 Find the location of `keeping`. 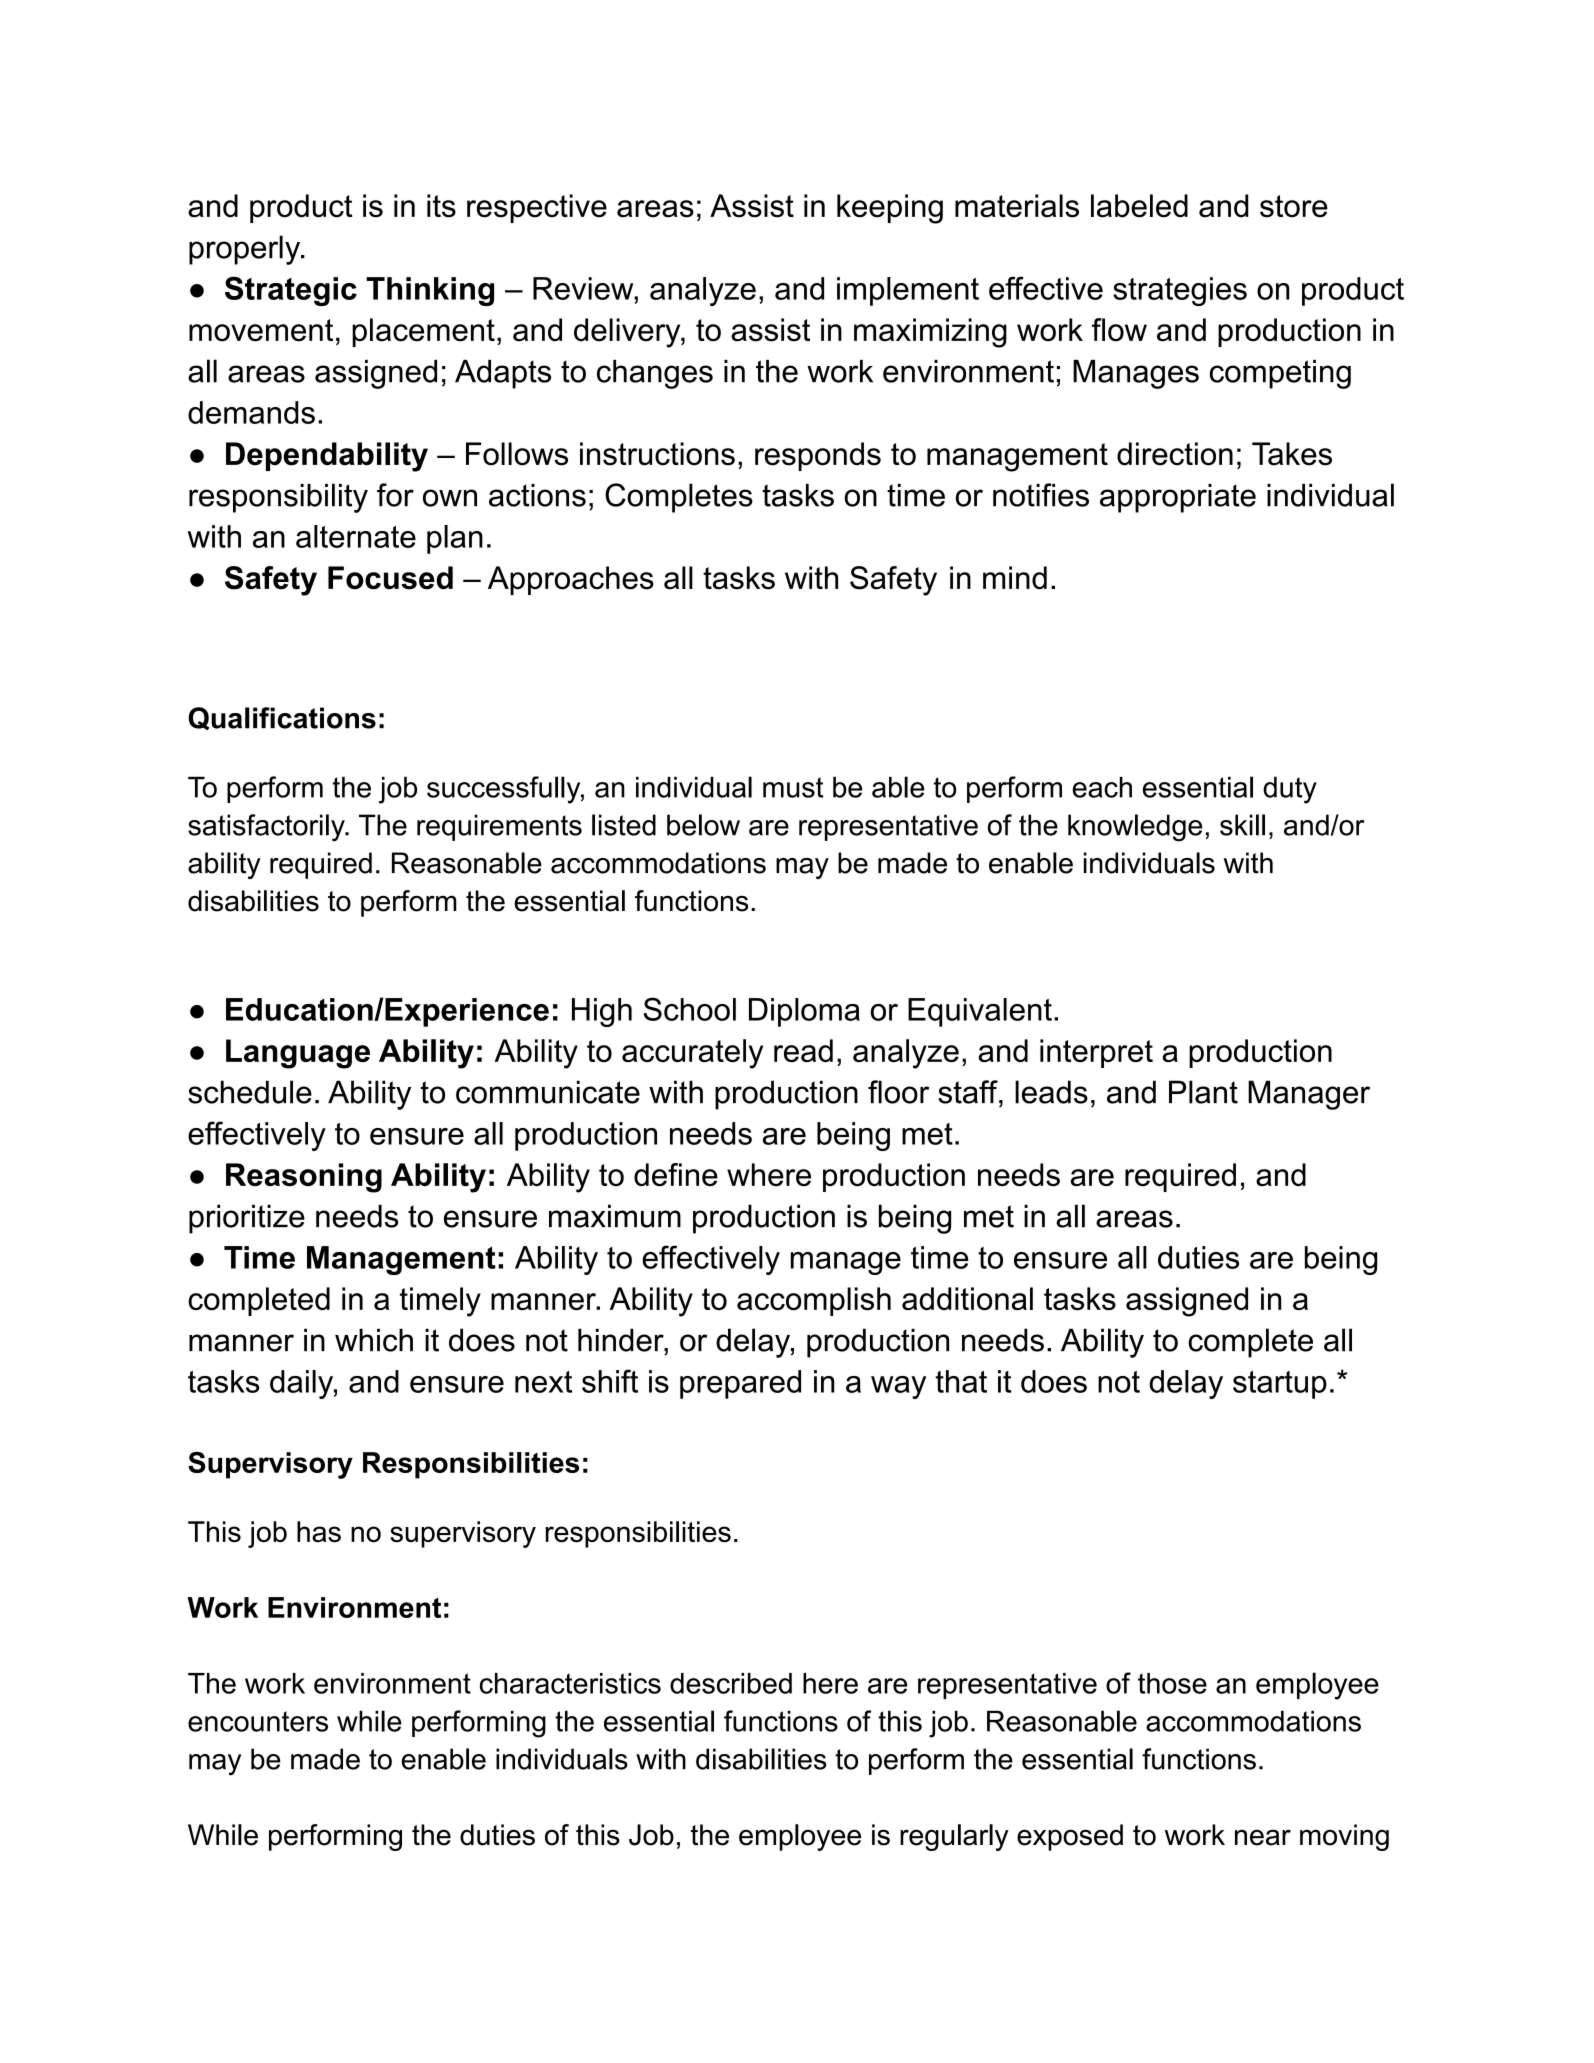

keeping is located at coordinates (890, 209).
